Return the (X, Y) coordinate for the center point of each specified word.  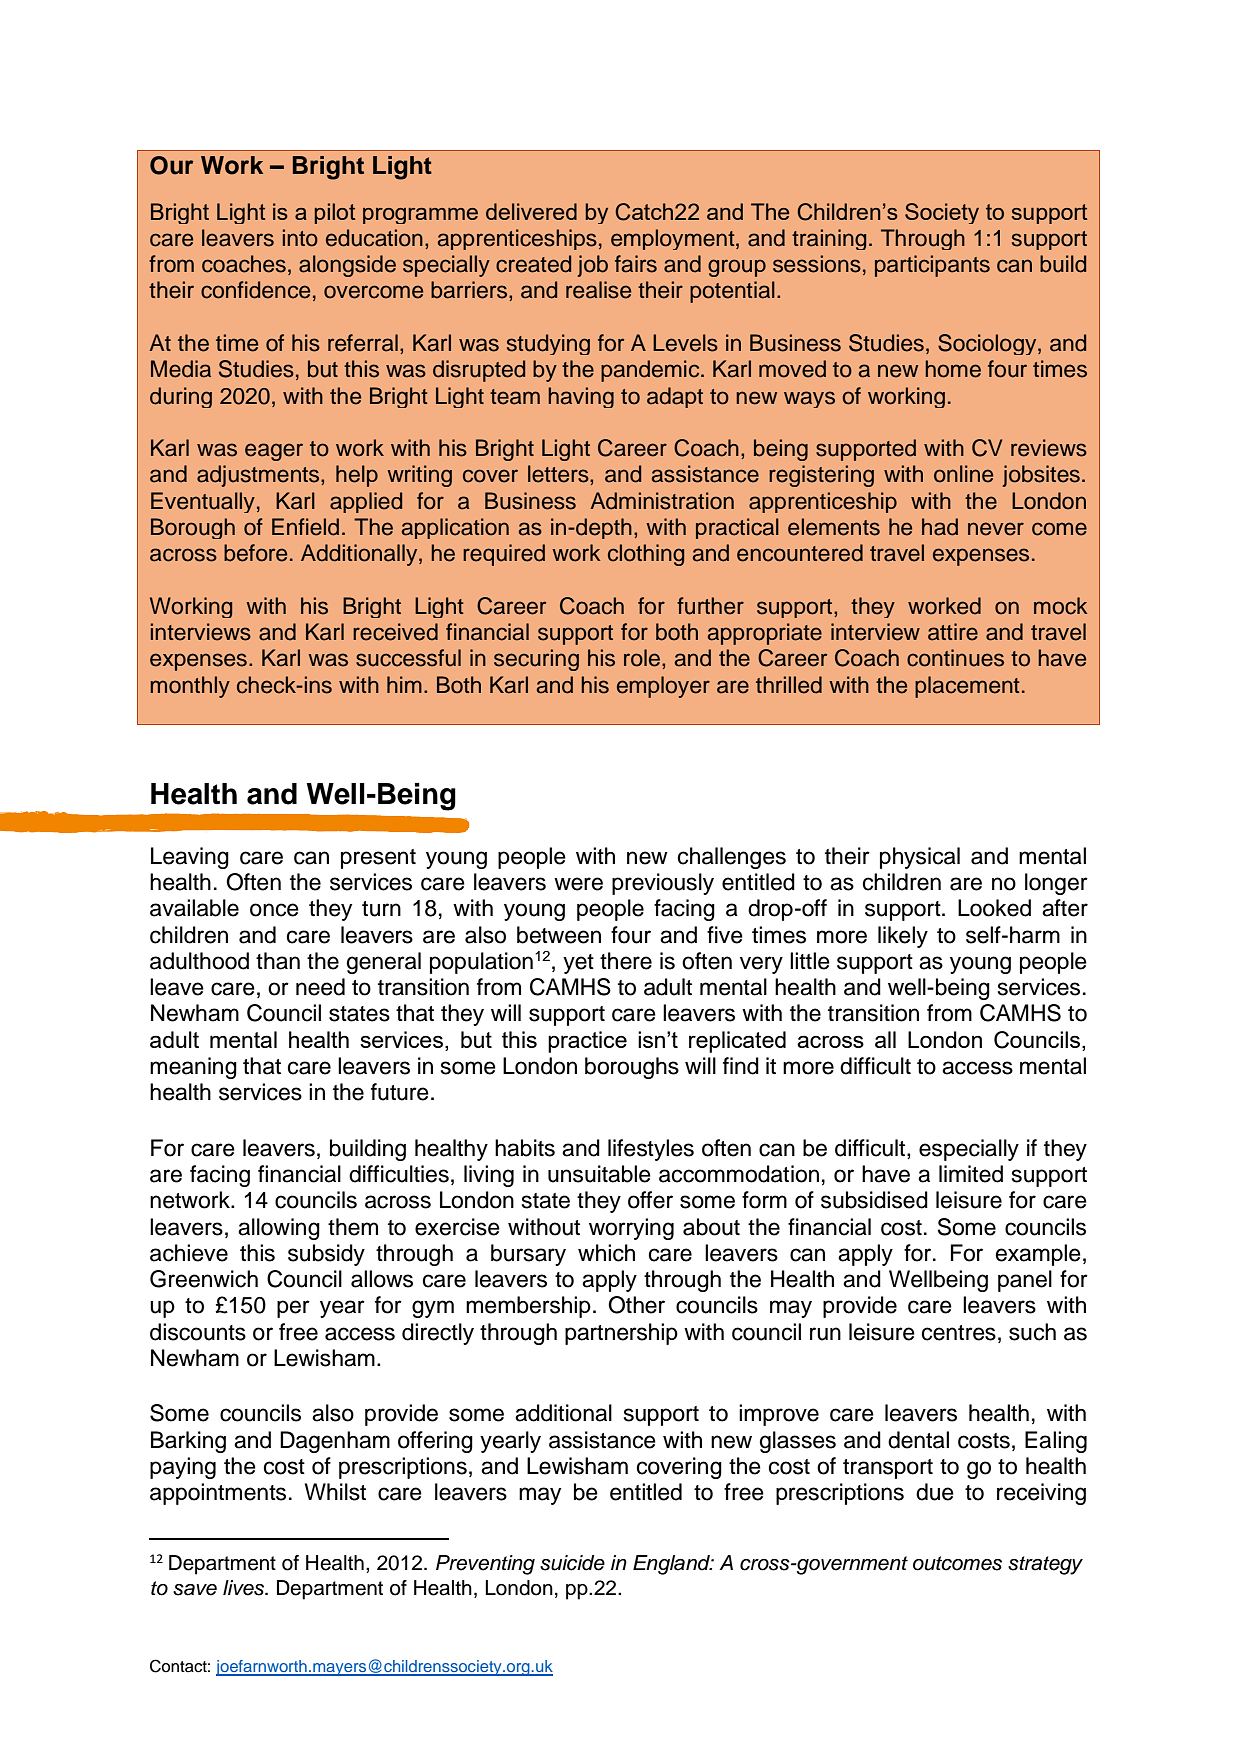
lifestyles (651, 1150)
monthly (190, 687)
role (642, 658)
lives (245, 1588)
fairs (636, 264)
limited (971, 1174)
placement (967, 687)
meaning (193, 1068)
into (300, 238)
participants (932, 266)
